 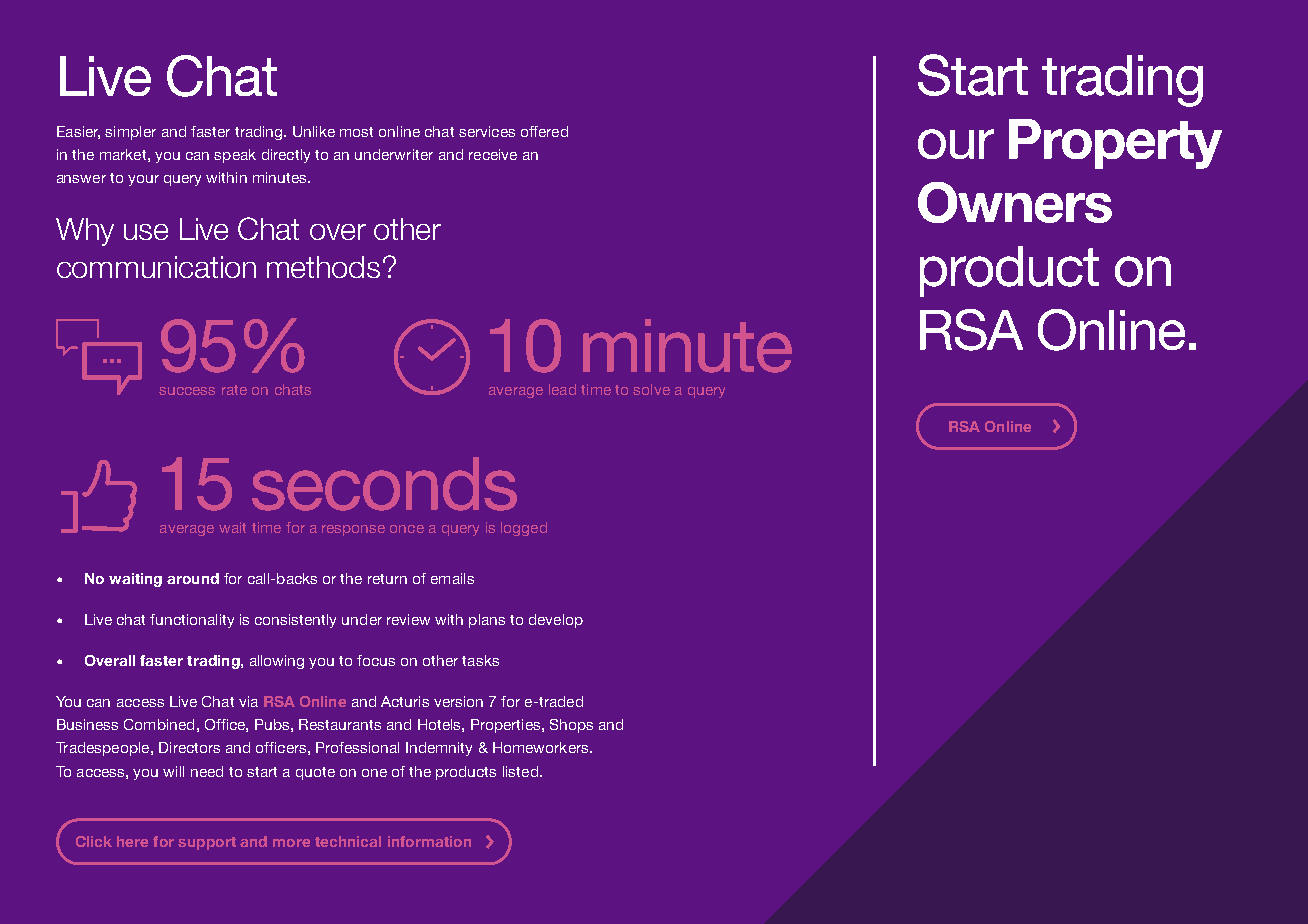 I want to click on Property, so click(x=1115, y=144).
